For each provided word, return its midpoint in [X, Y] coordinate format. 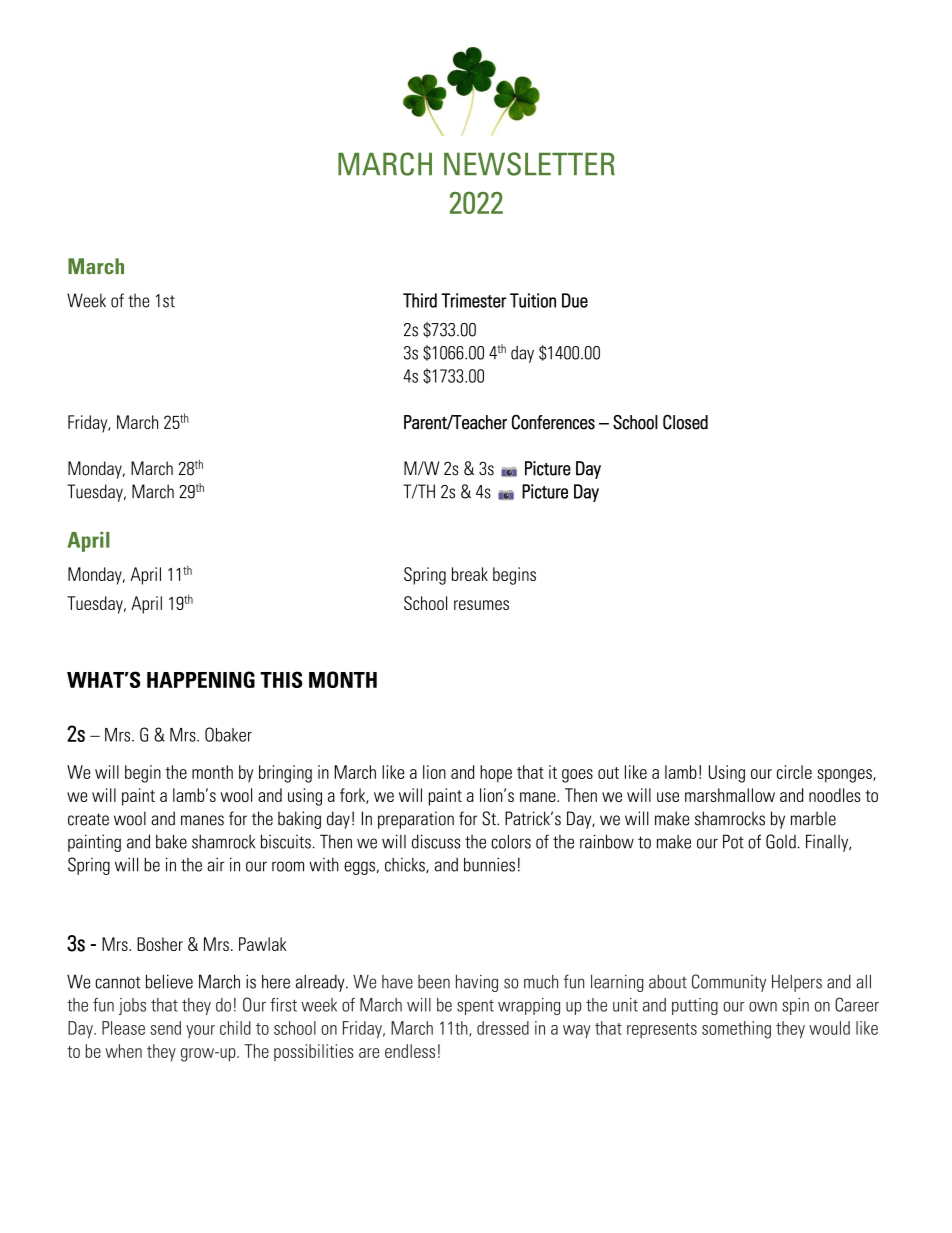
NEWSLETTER [529, 164]
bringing [285, 774]
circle [794, 772]
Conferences [553, 422]
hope [496, 774]
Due [575, 300]
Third [420, 300]
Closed [685, 422]
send [165, 1028]
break [470, 574]
